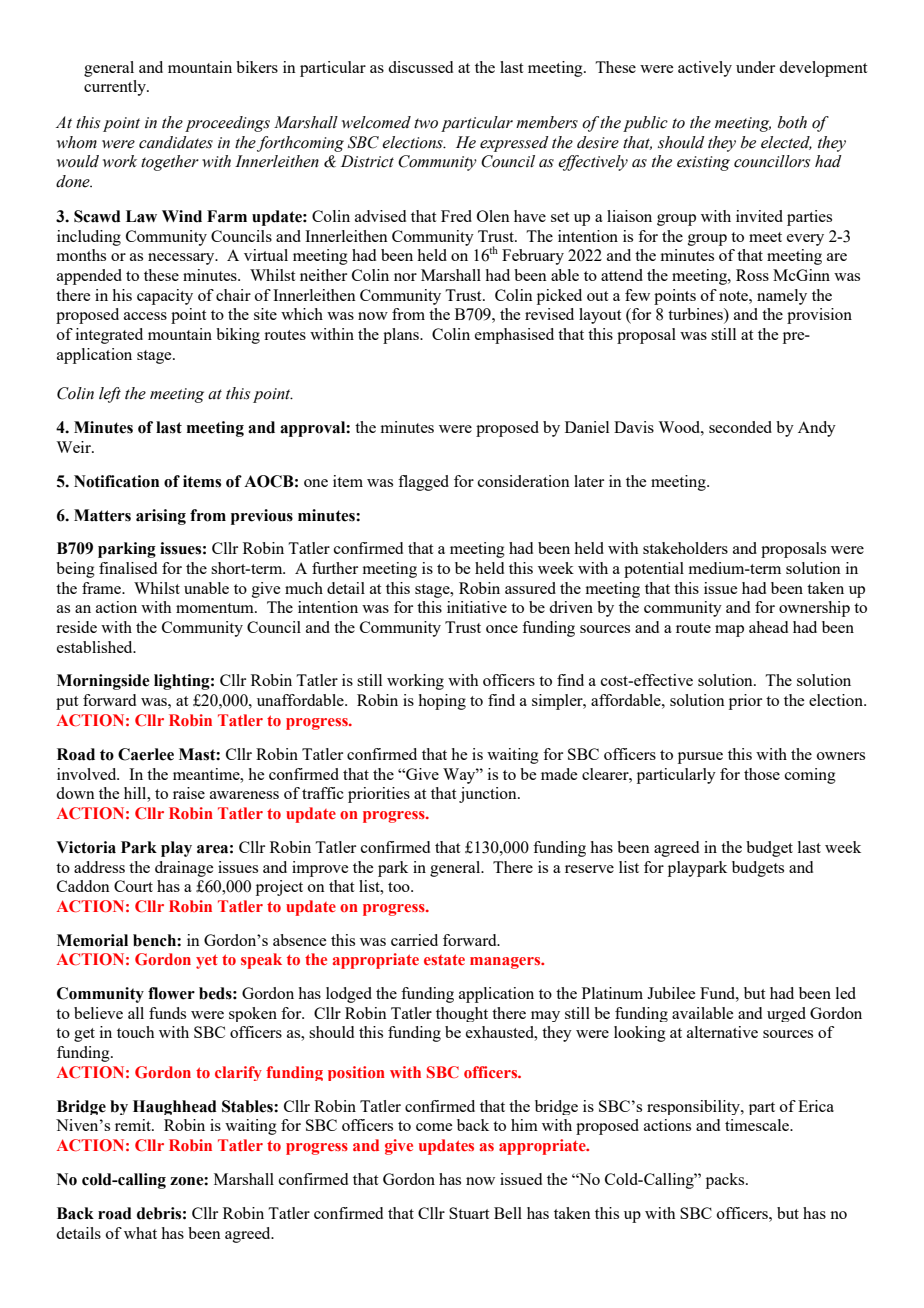 This screenshot has height=1308, width=924. I want to click on two, so click(426, 123).
